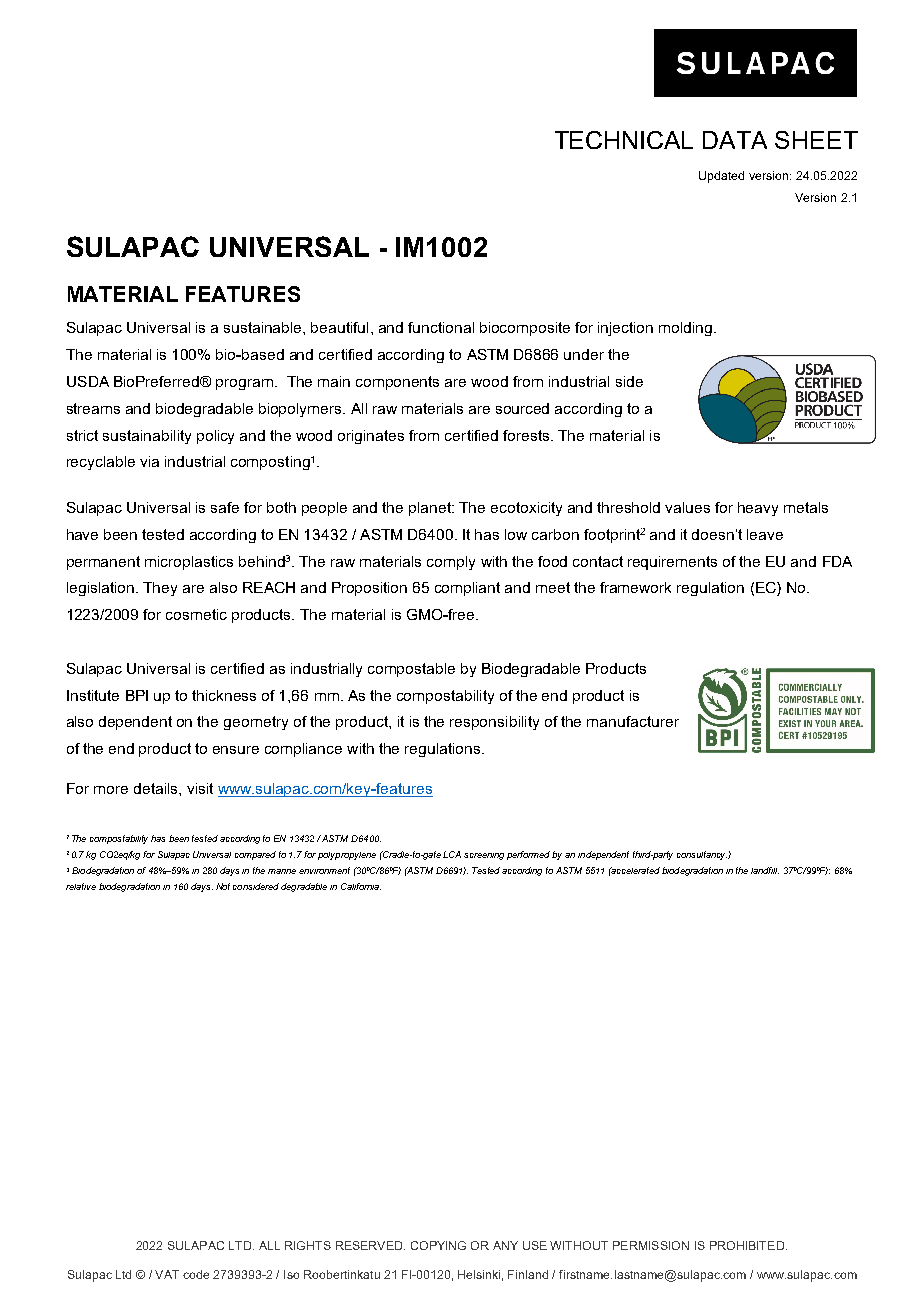  What do you see at coordinates (137, 695) in the document?
I see `BPI` at bounding box center [137, 695].
